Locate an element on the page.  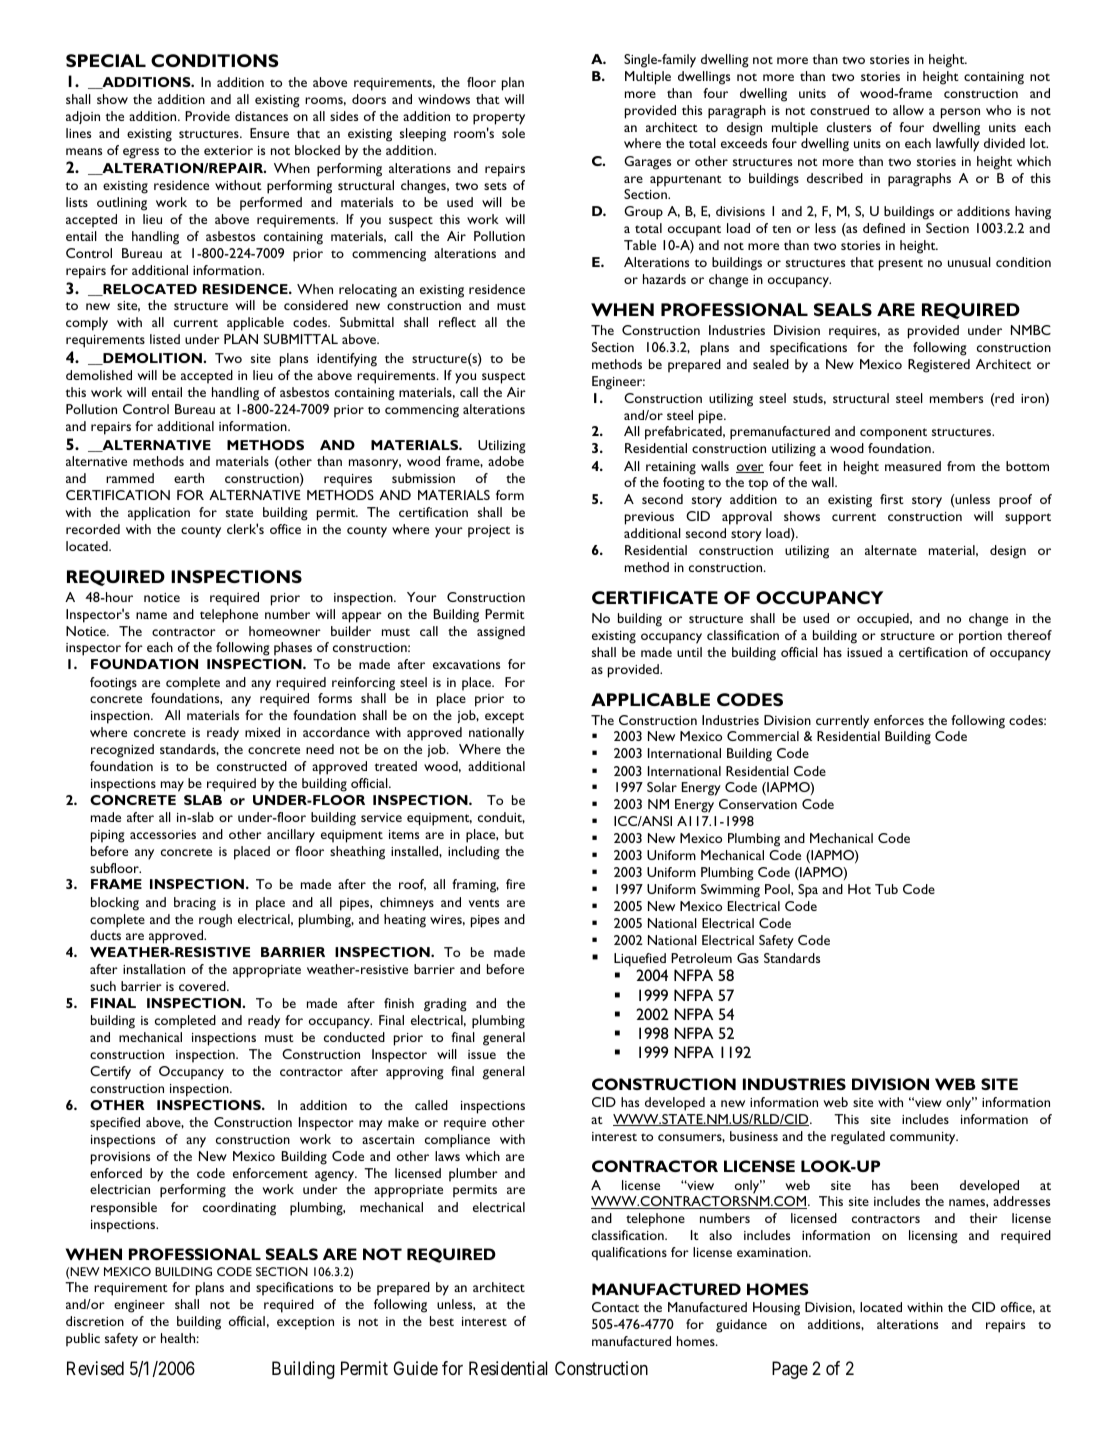
excavations is located at coordinates (466, 664).
